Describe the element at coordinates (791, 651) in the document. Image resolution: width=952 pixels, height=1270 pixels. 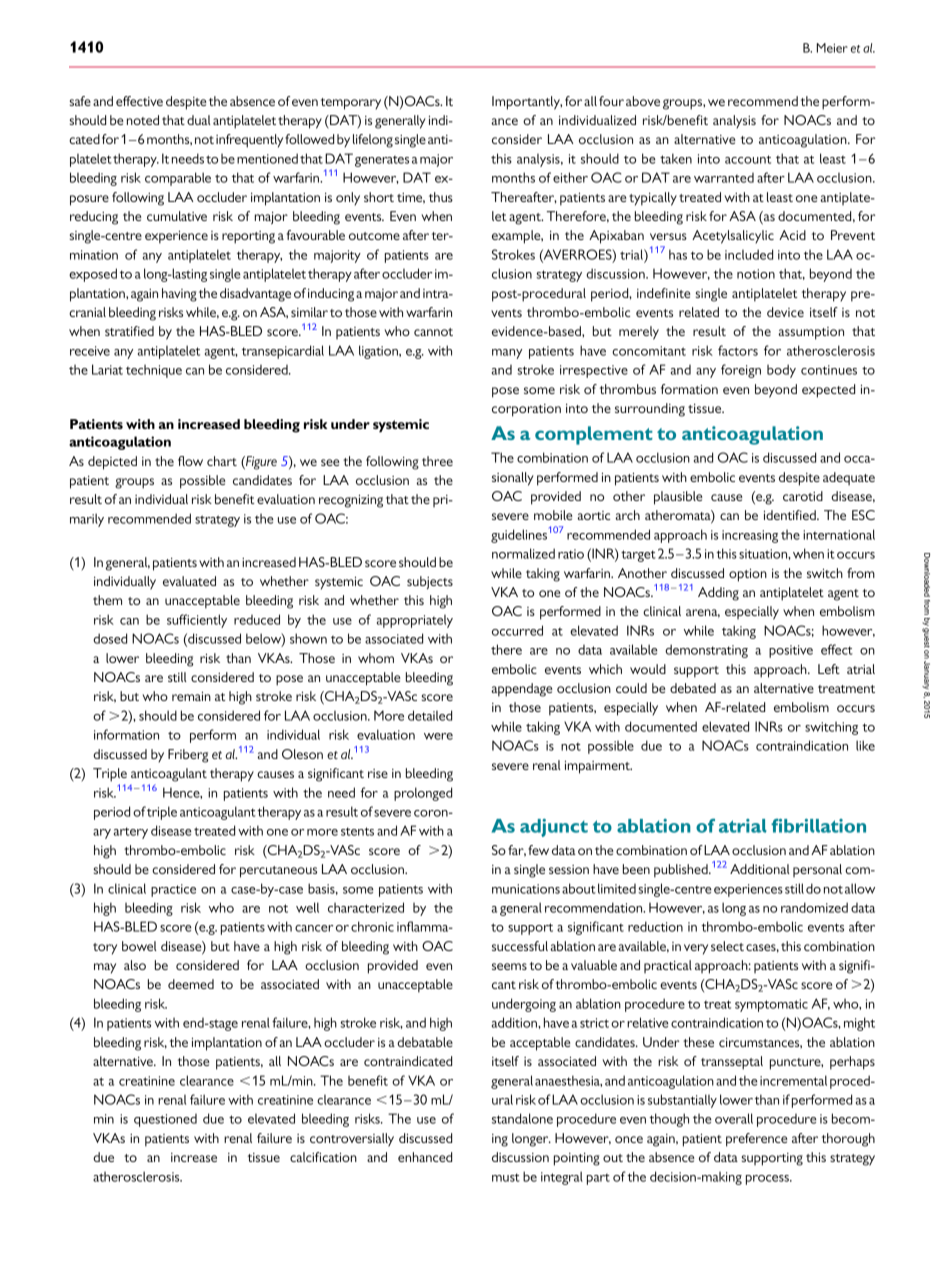
I see `positive` at that location.
